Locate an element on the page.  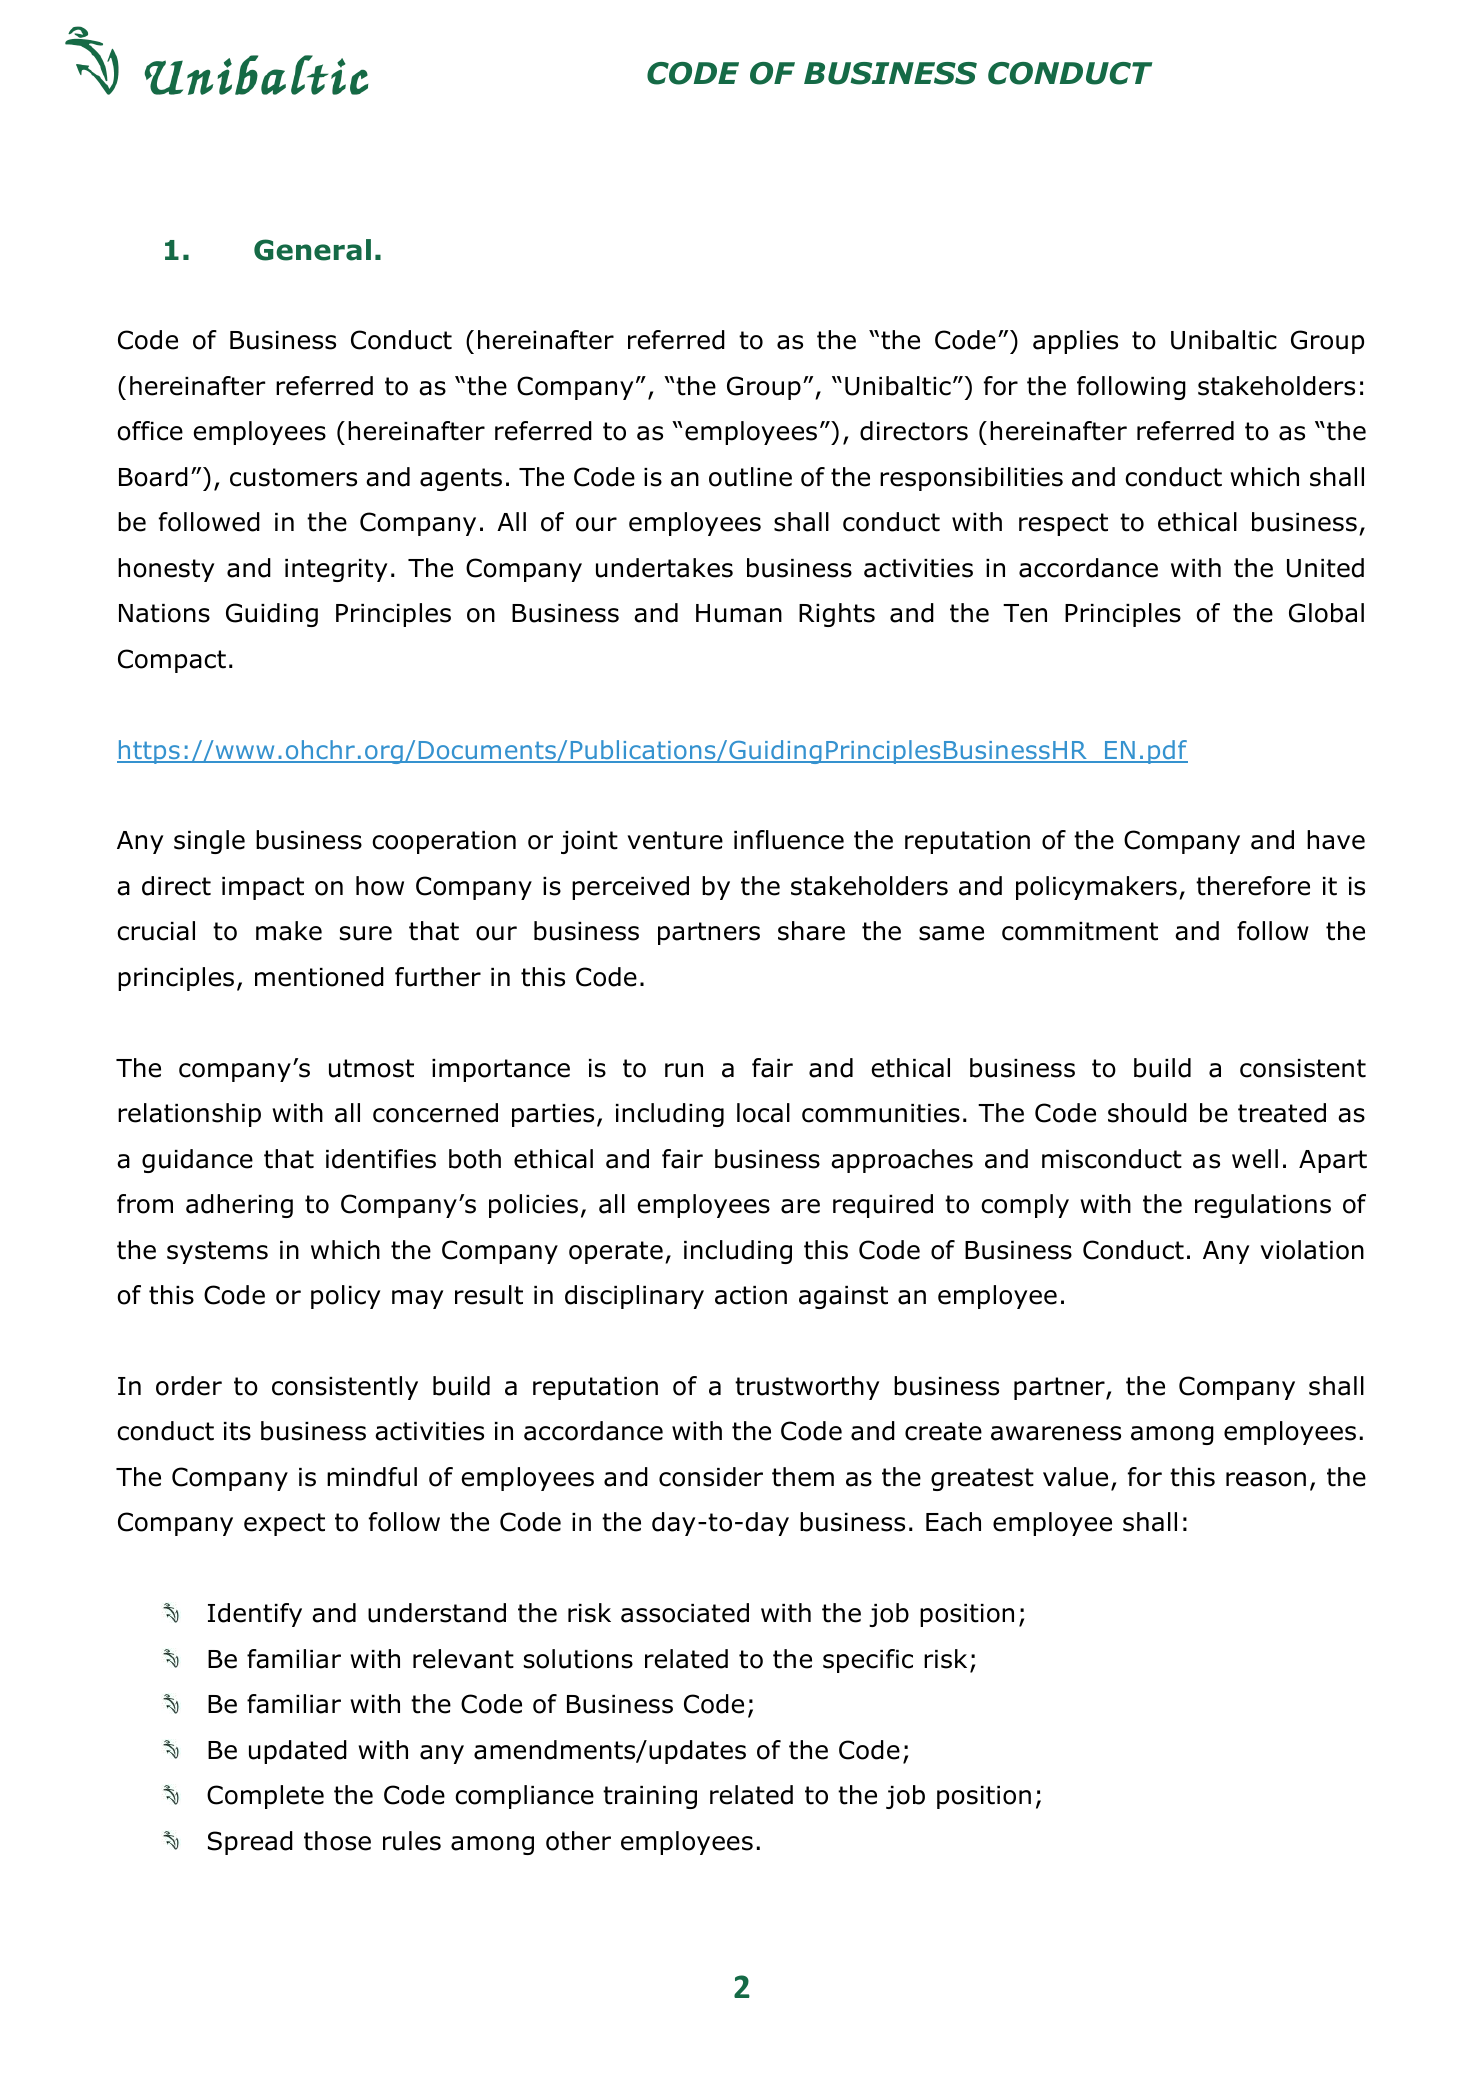
action is located at coordinates (751, 1295).
